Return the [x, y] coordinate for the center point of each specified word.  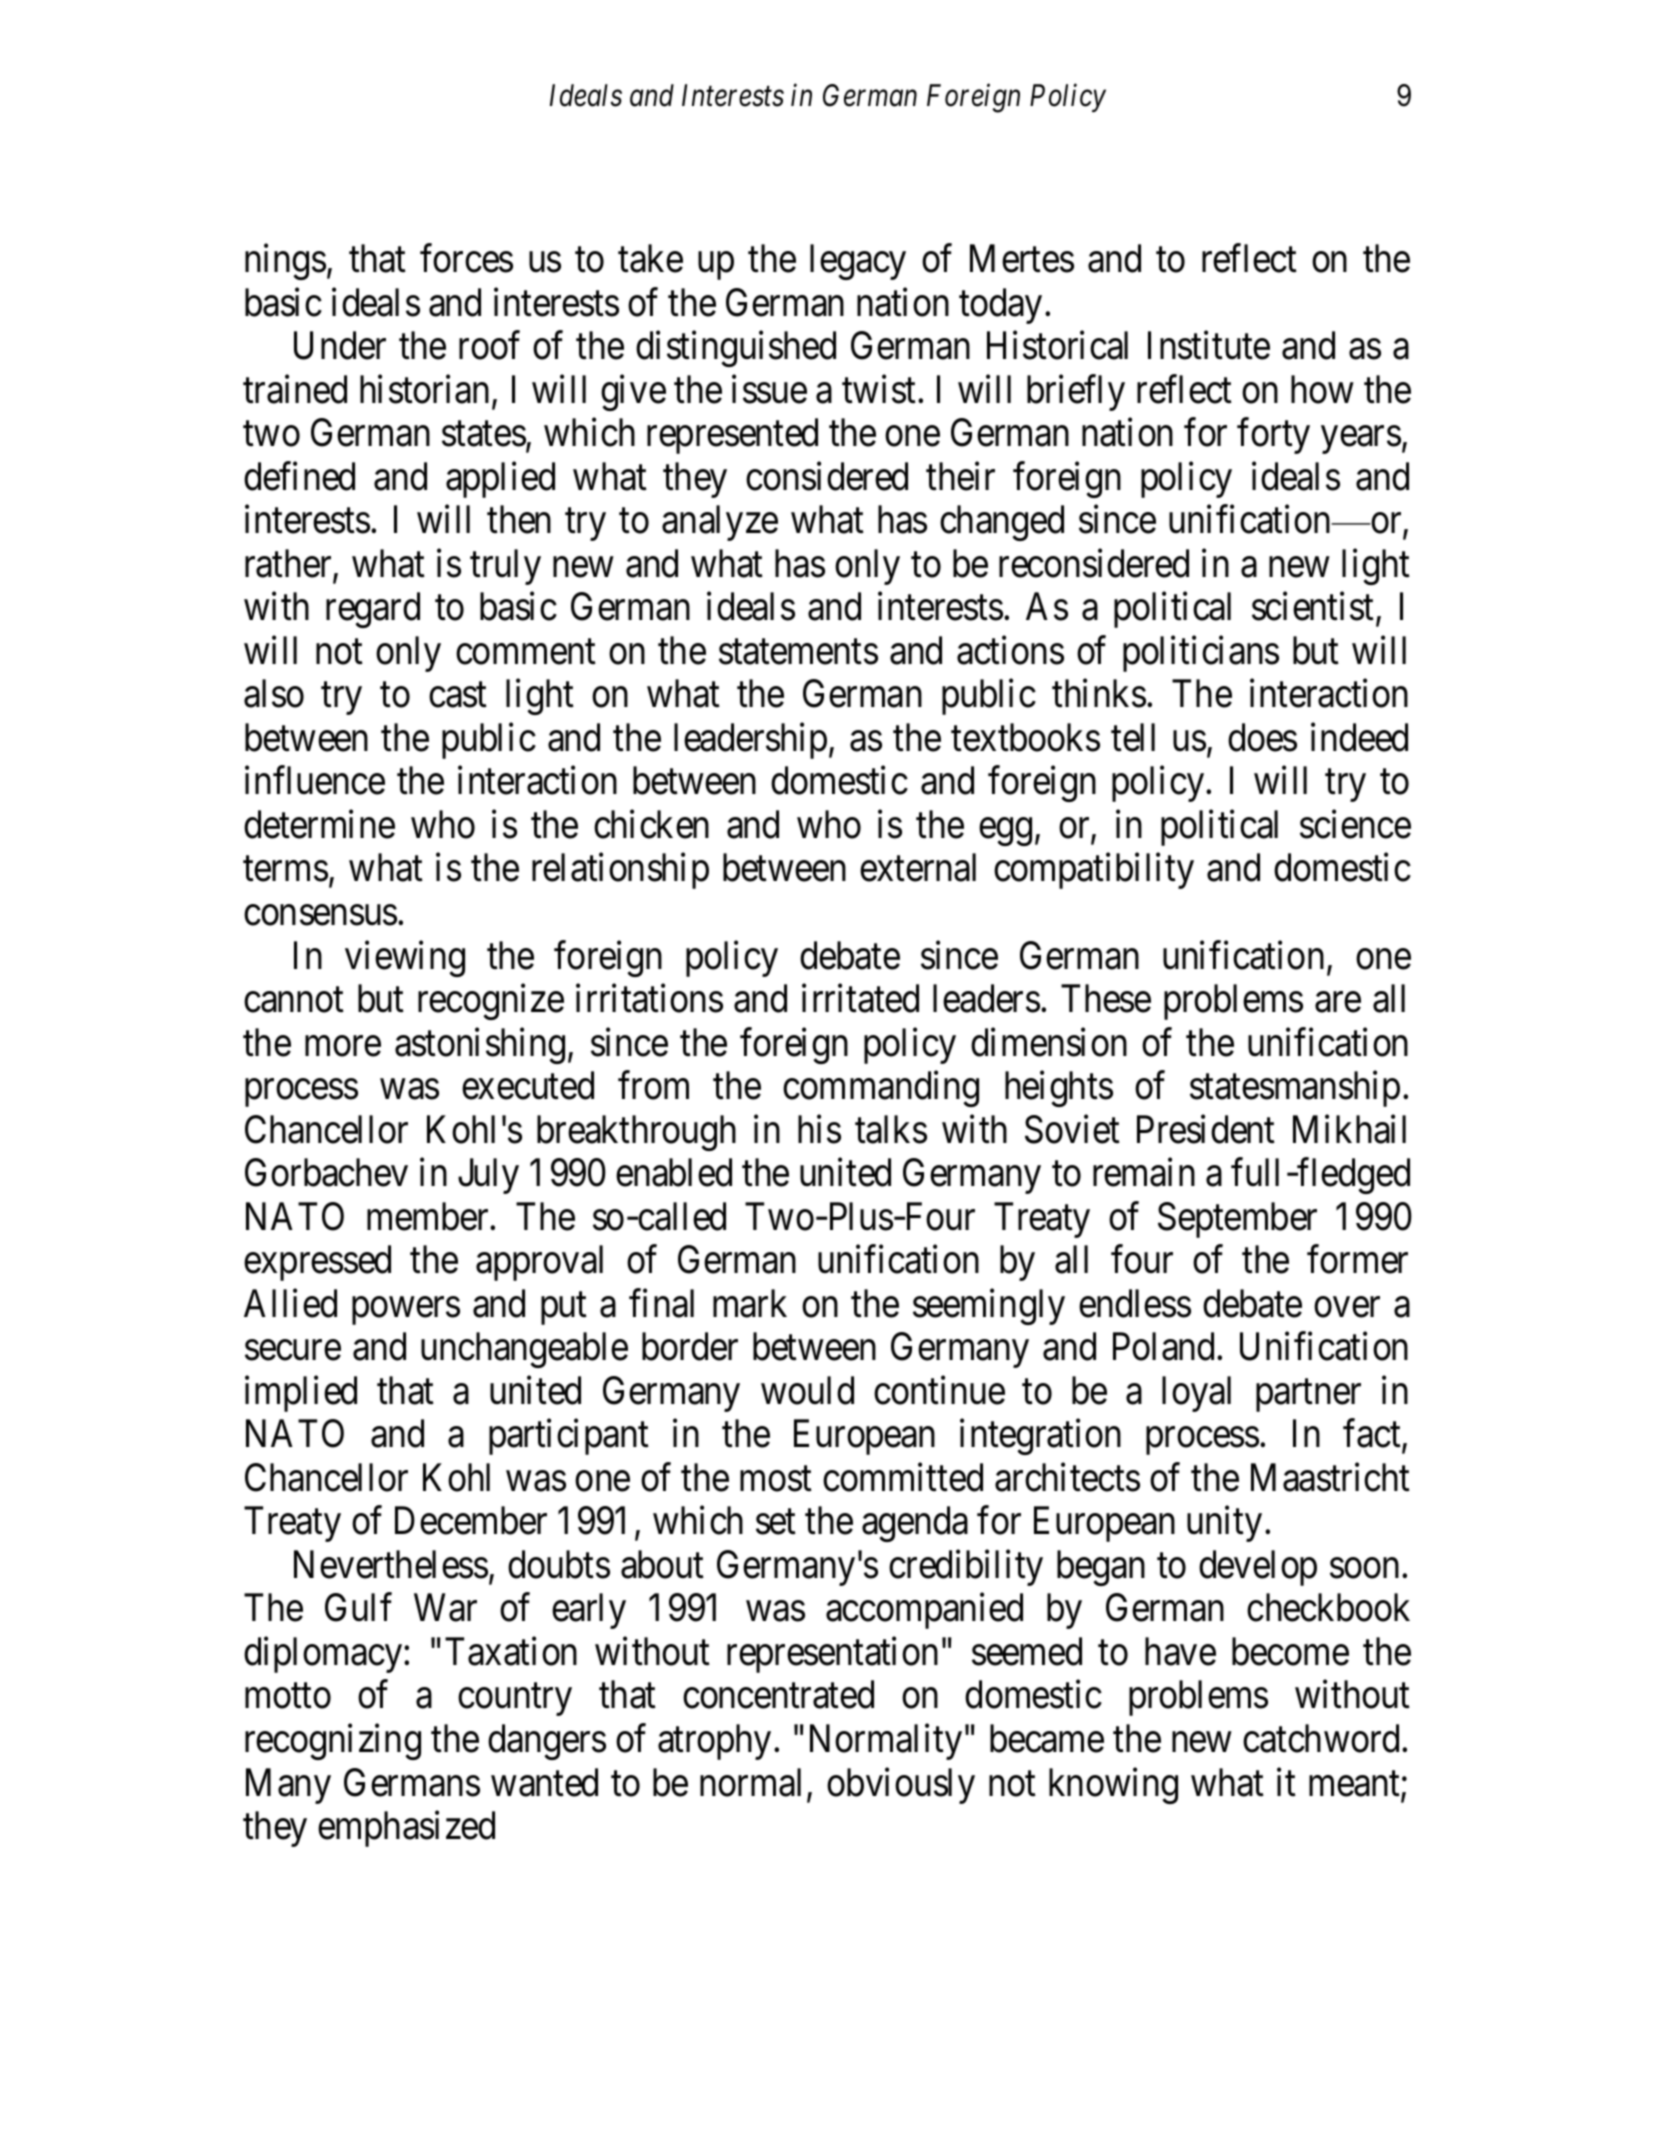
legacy [858, 262]
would [807, 1390]
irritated [860, 998]
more [343, 1046]
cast [458, 696]
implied [301, 1394]
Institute [1209, 345]
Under [340, 345]
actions [1010, 650]
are [1338, 1003]
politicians [1201, 654]
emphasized [406, 1829]
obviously [901, 1786]
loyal [1196, 1394]
